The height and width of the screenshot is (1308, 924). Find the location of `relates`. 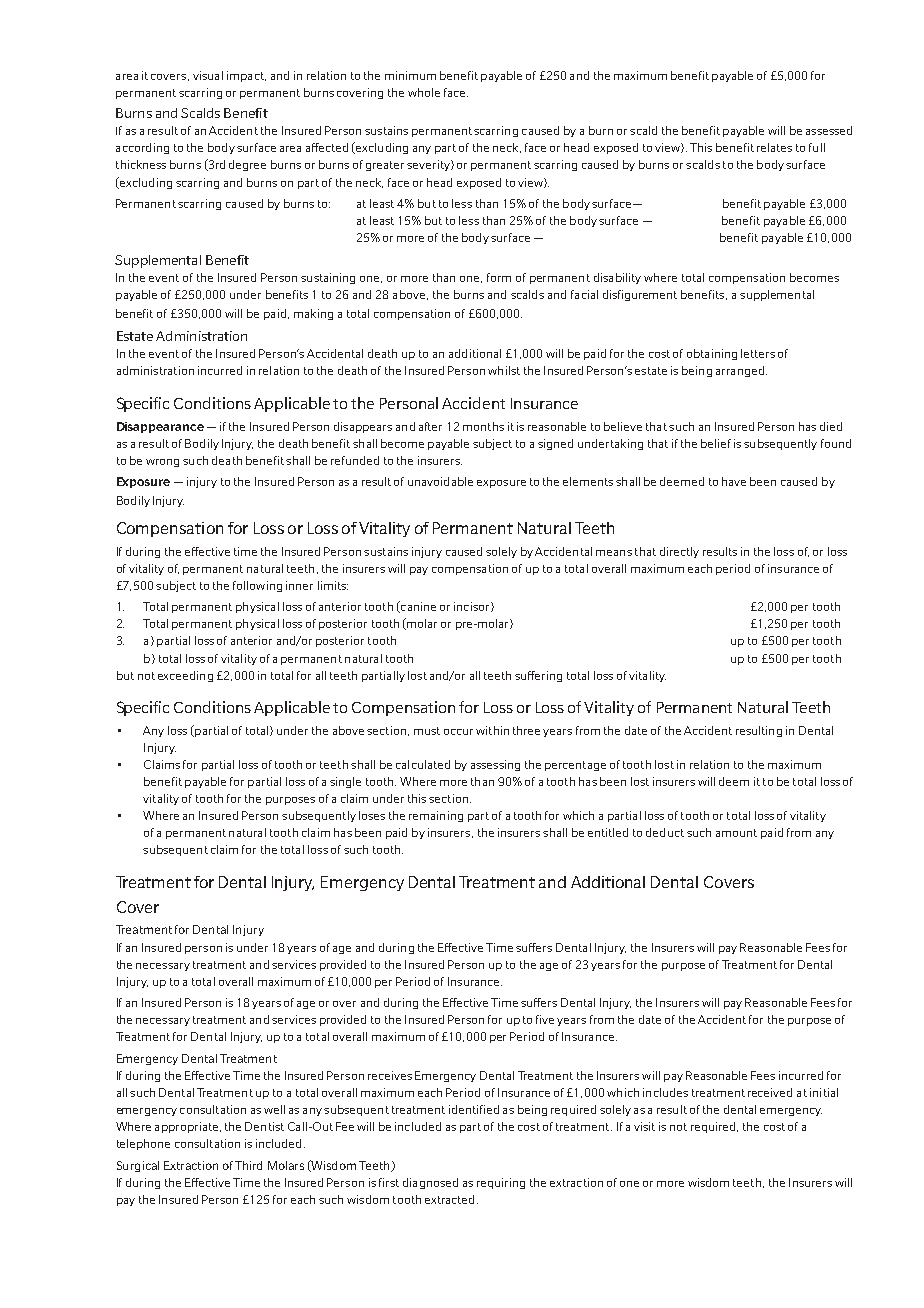

relates is located at coordinates (774, 147).
